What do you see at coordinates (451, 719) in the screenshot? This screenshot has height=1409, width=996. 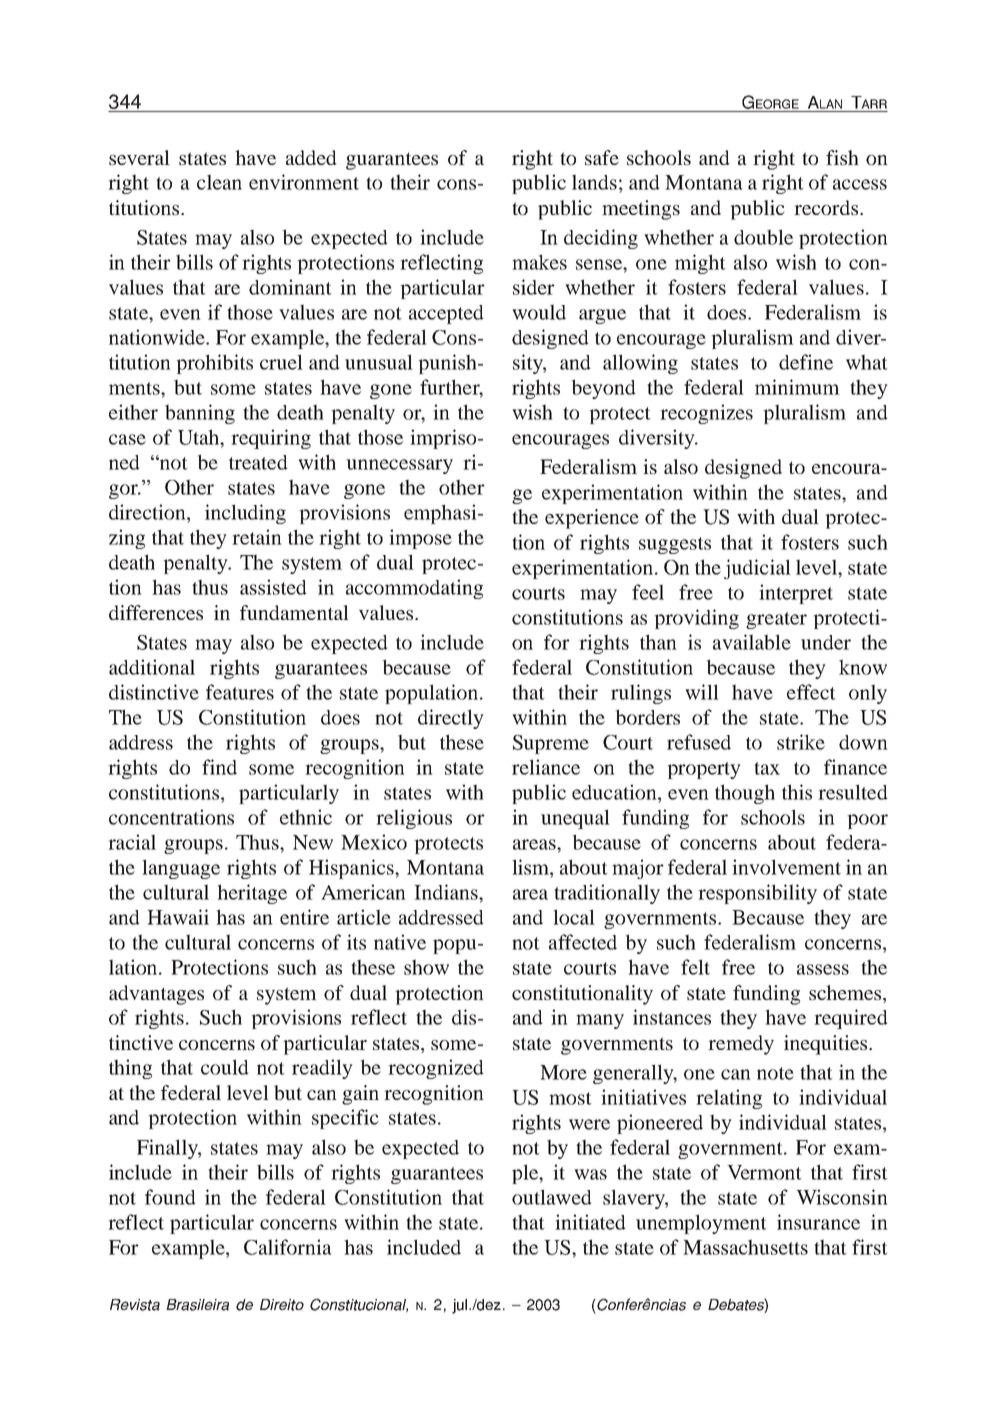 I see `directly` at bounding box center [451, 719].
